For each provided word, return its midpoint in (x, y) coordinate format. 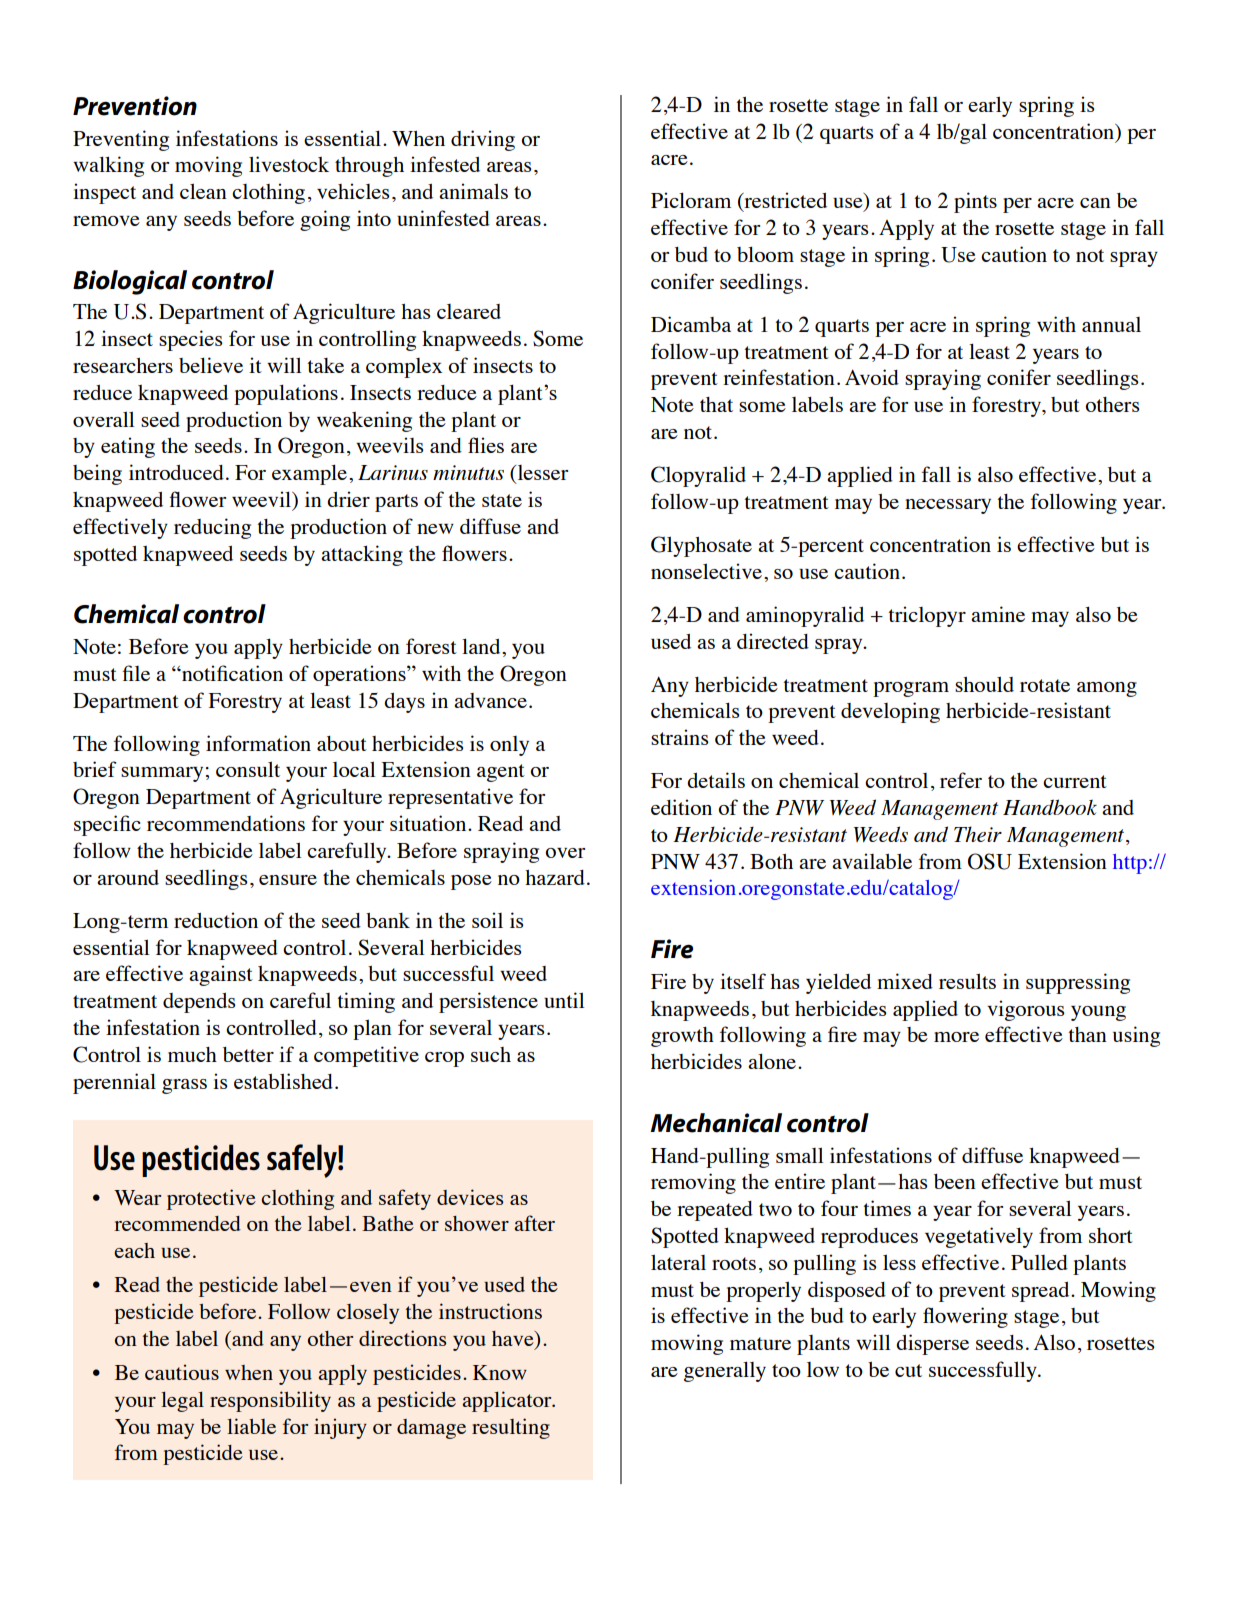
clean (203, 191)
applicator (508, 1401)
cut (908, 1370)
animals (473, 191)
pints (975, 202)
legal (182, 1402)
